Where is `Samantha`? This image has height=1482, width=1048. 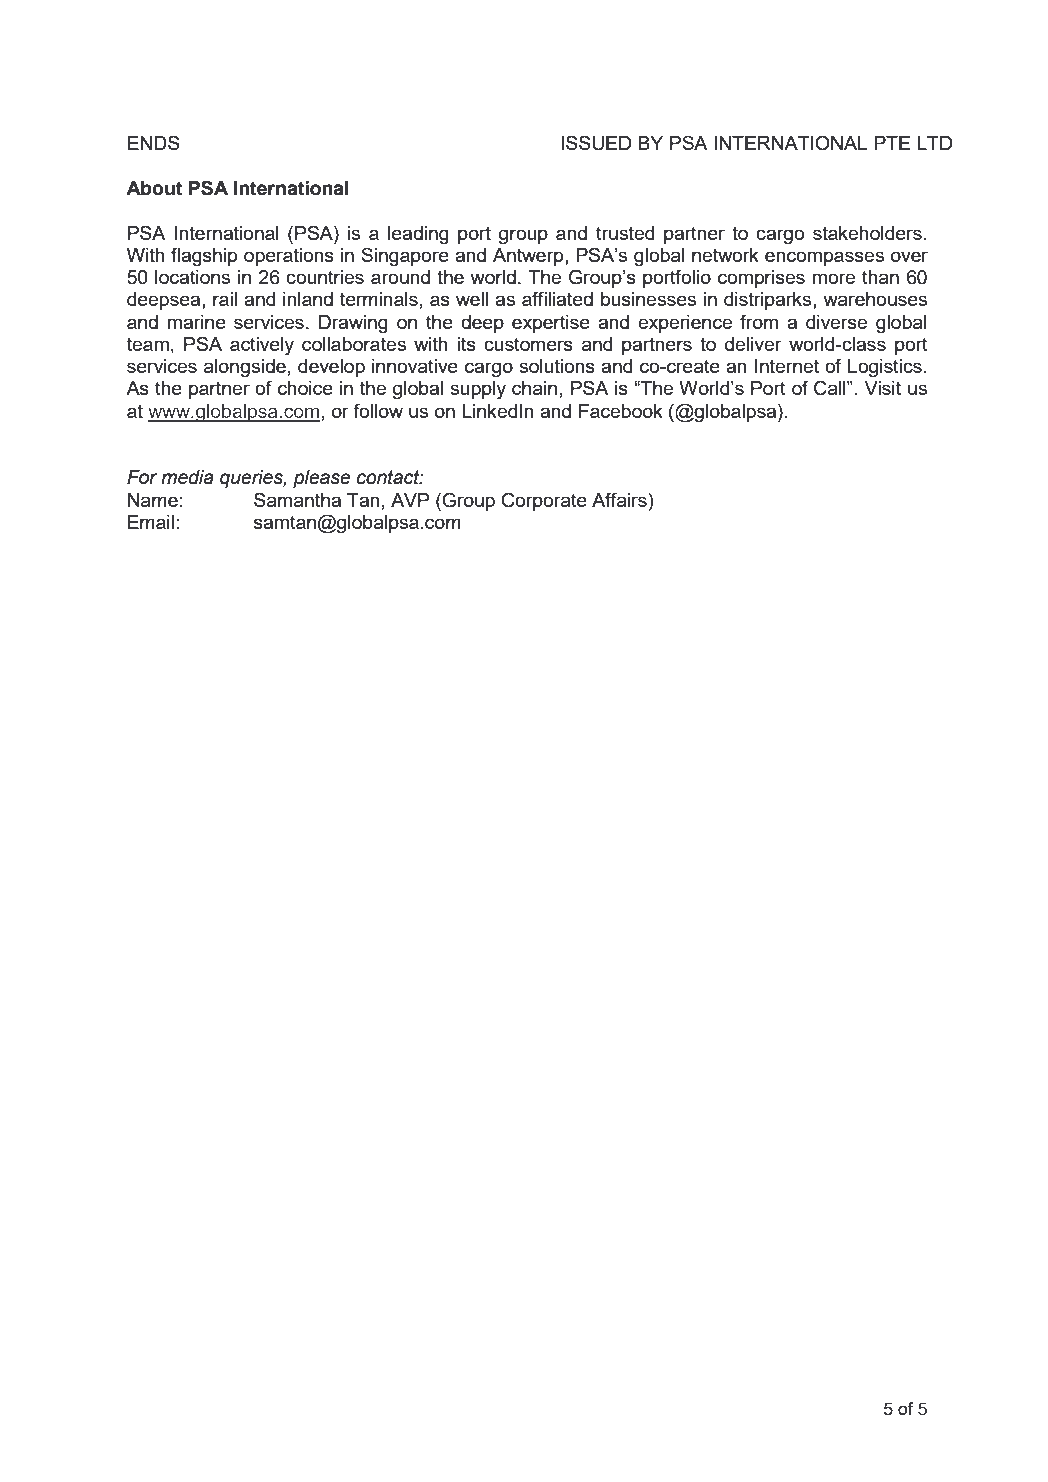
Samantha is located at coordinates (297, 499).
